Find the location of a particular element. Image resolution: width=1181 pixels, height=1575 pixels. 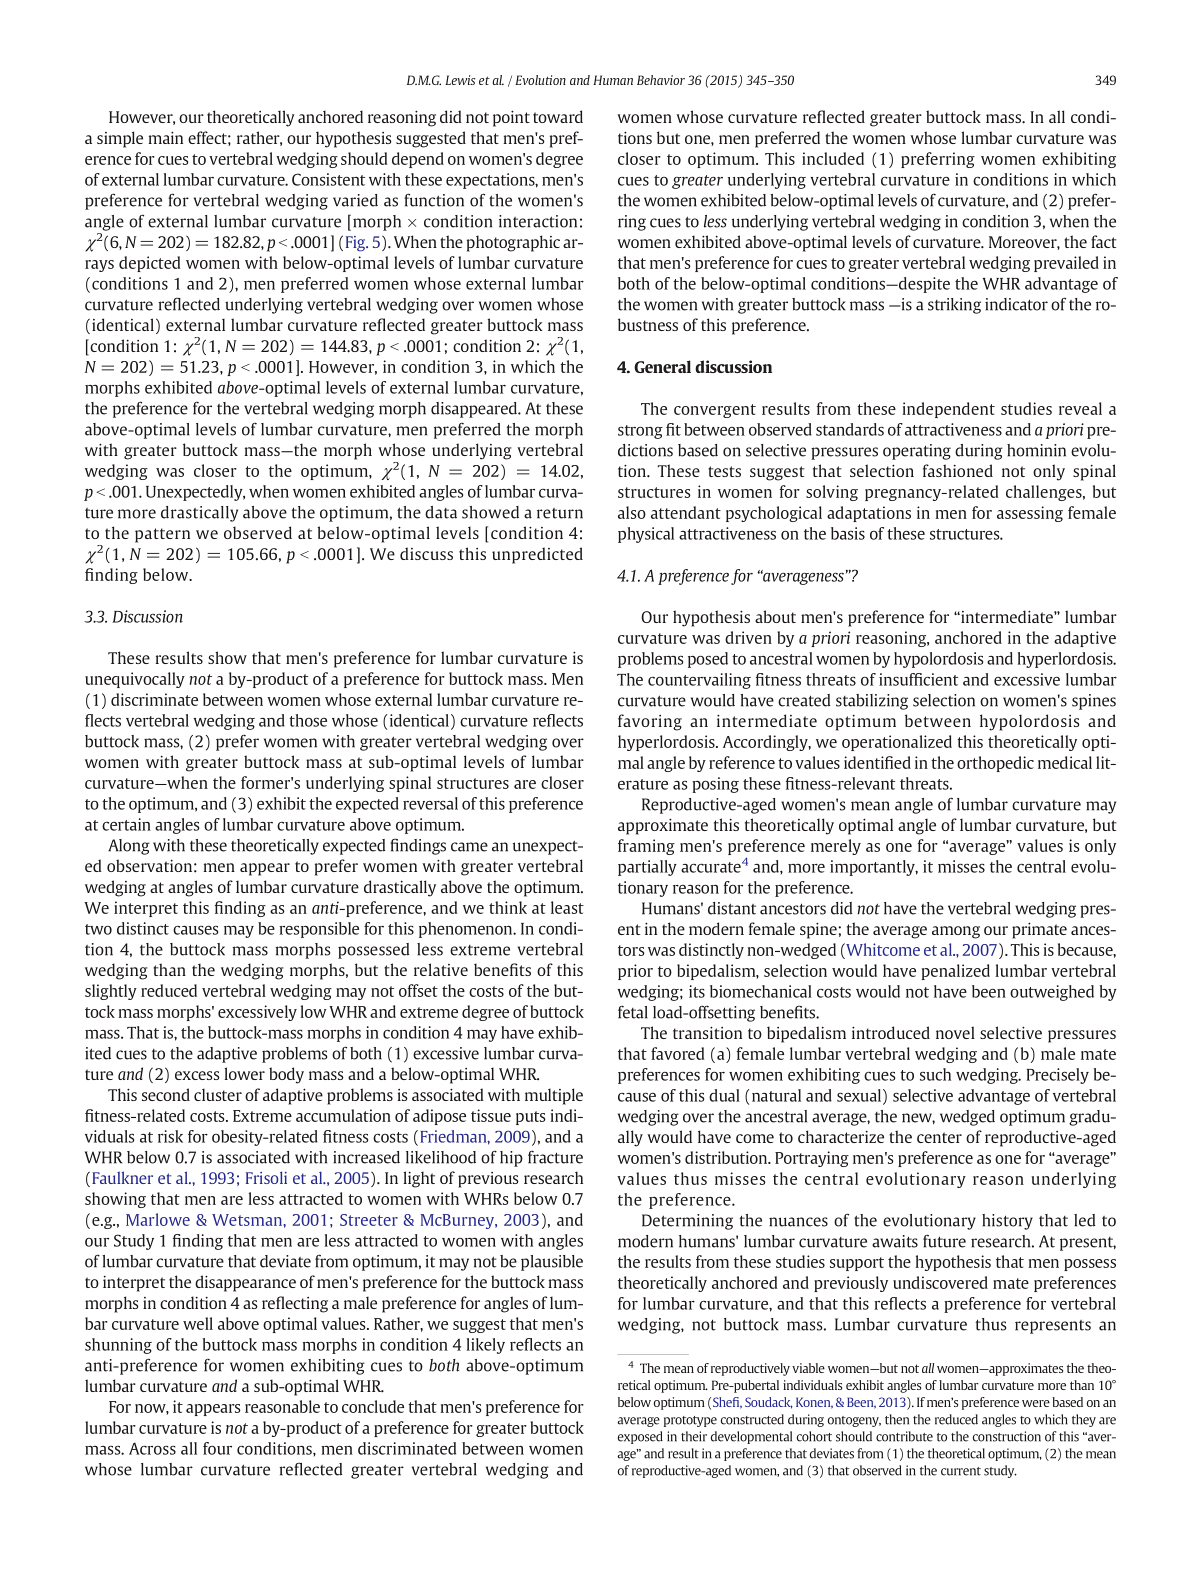

fashioned is located at coordinates (958, 470).
